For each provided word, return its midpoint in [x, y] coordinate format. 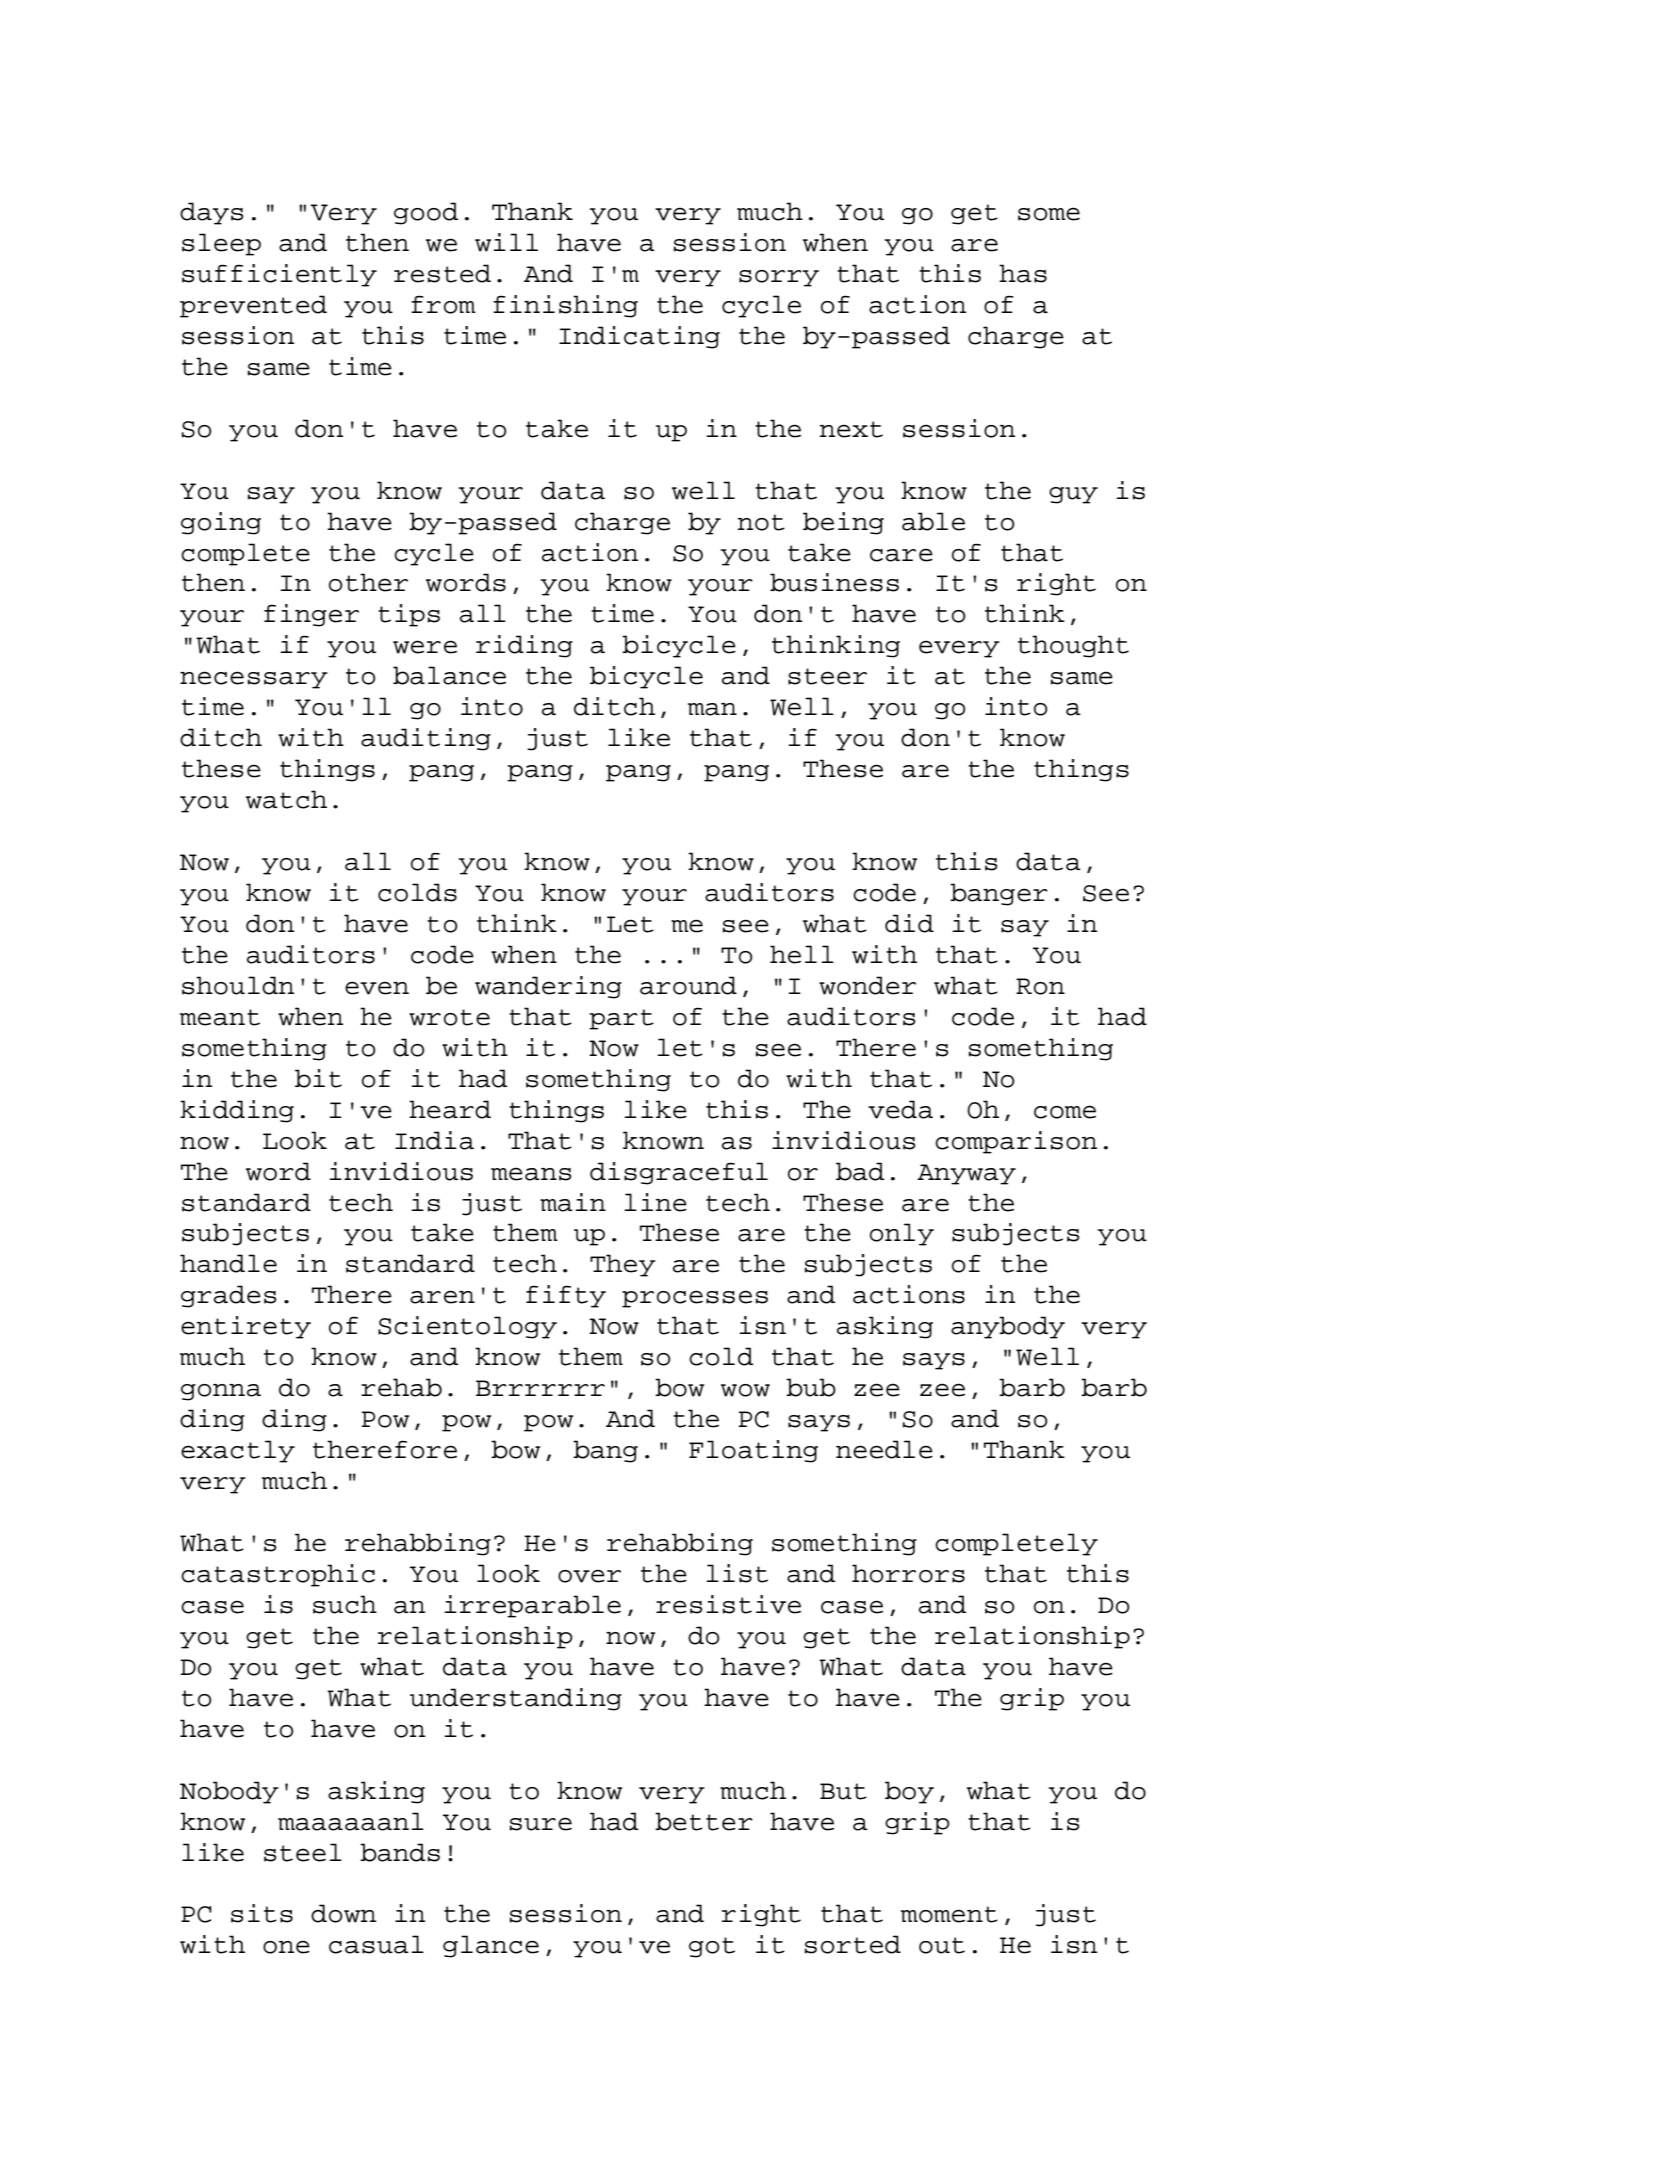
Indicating [639, 337]
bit [318, 1078]
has [1023, 273]
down [343, 1913]
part [621, 1019]
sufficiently [279, 275]
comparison [1016, 1142]
